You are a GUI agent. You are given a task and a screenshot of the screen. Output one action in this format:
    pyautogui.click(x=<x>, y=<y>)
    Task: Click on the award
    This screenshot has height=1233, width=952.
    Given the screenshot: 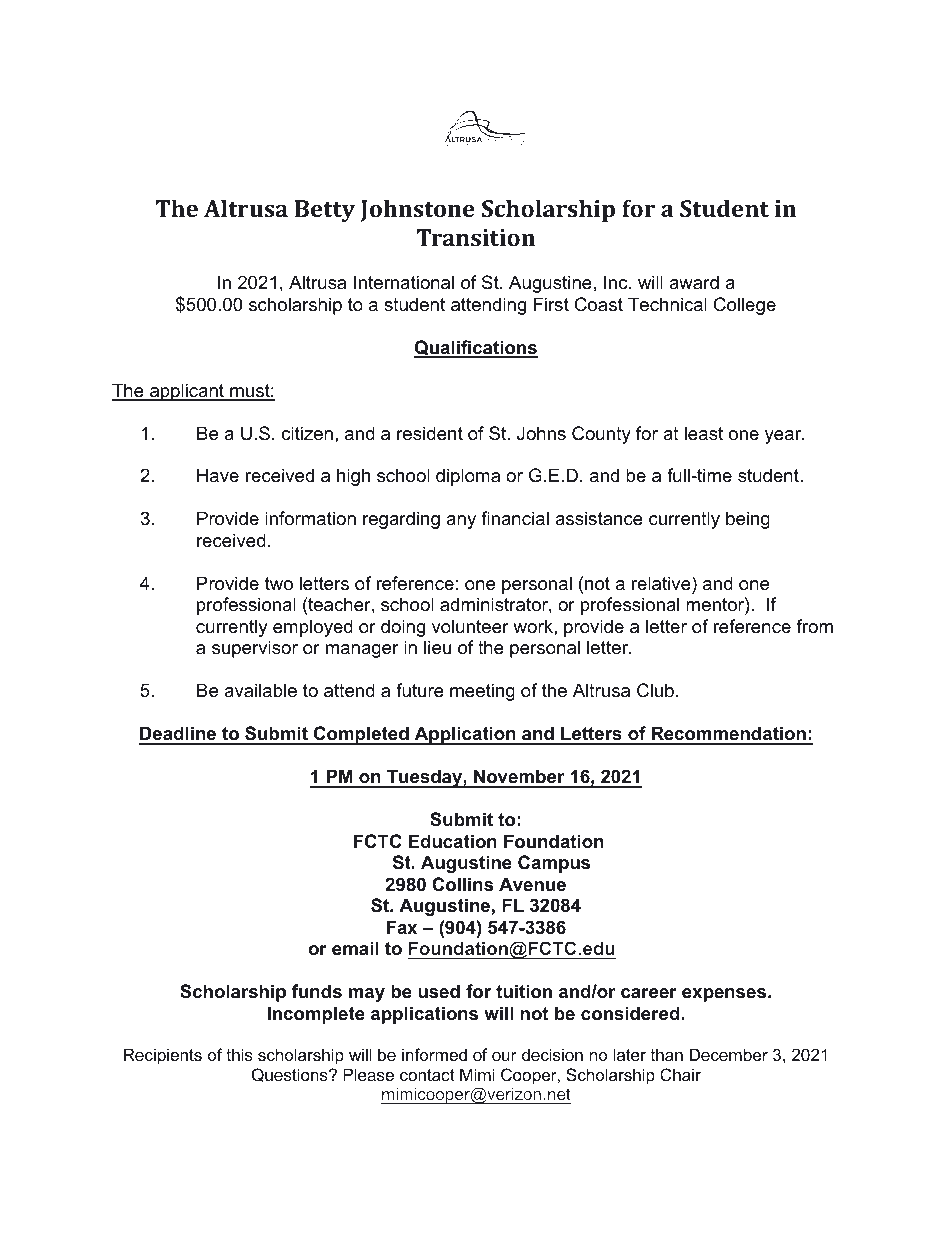 What is the action you would take?
    pyautogui.click(x=694, y=282)
